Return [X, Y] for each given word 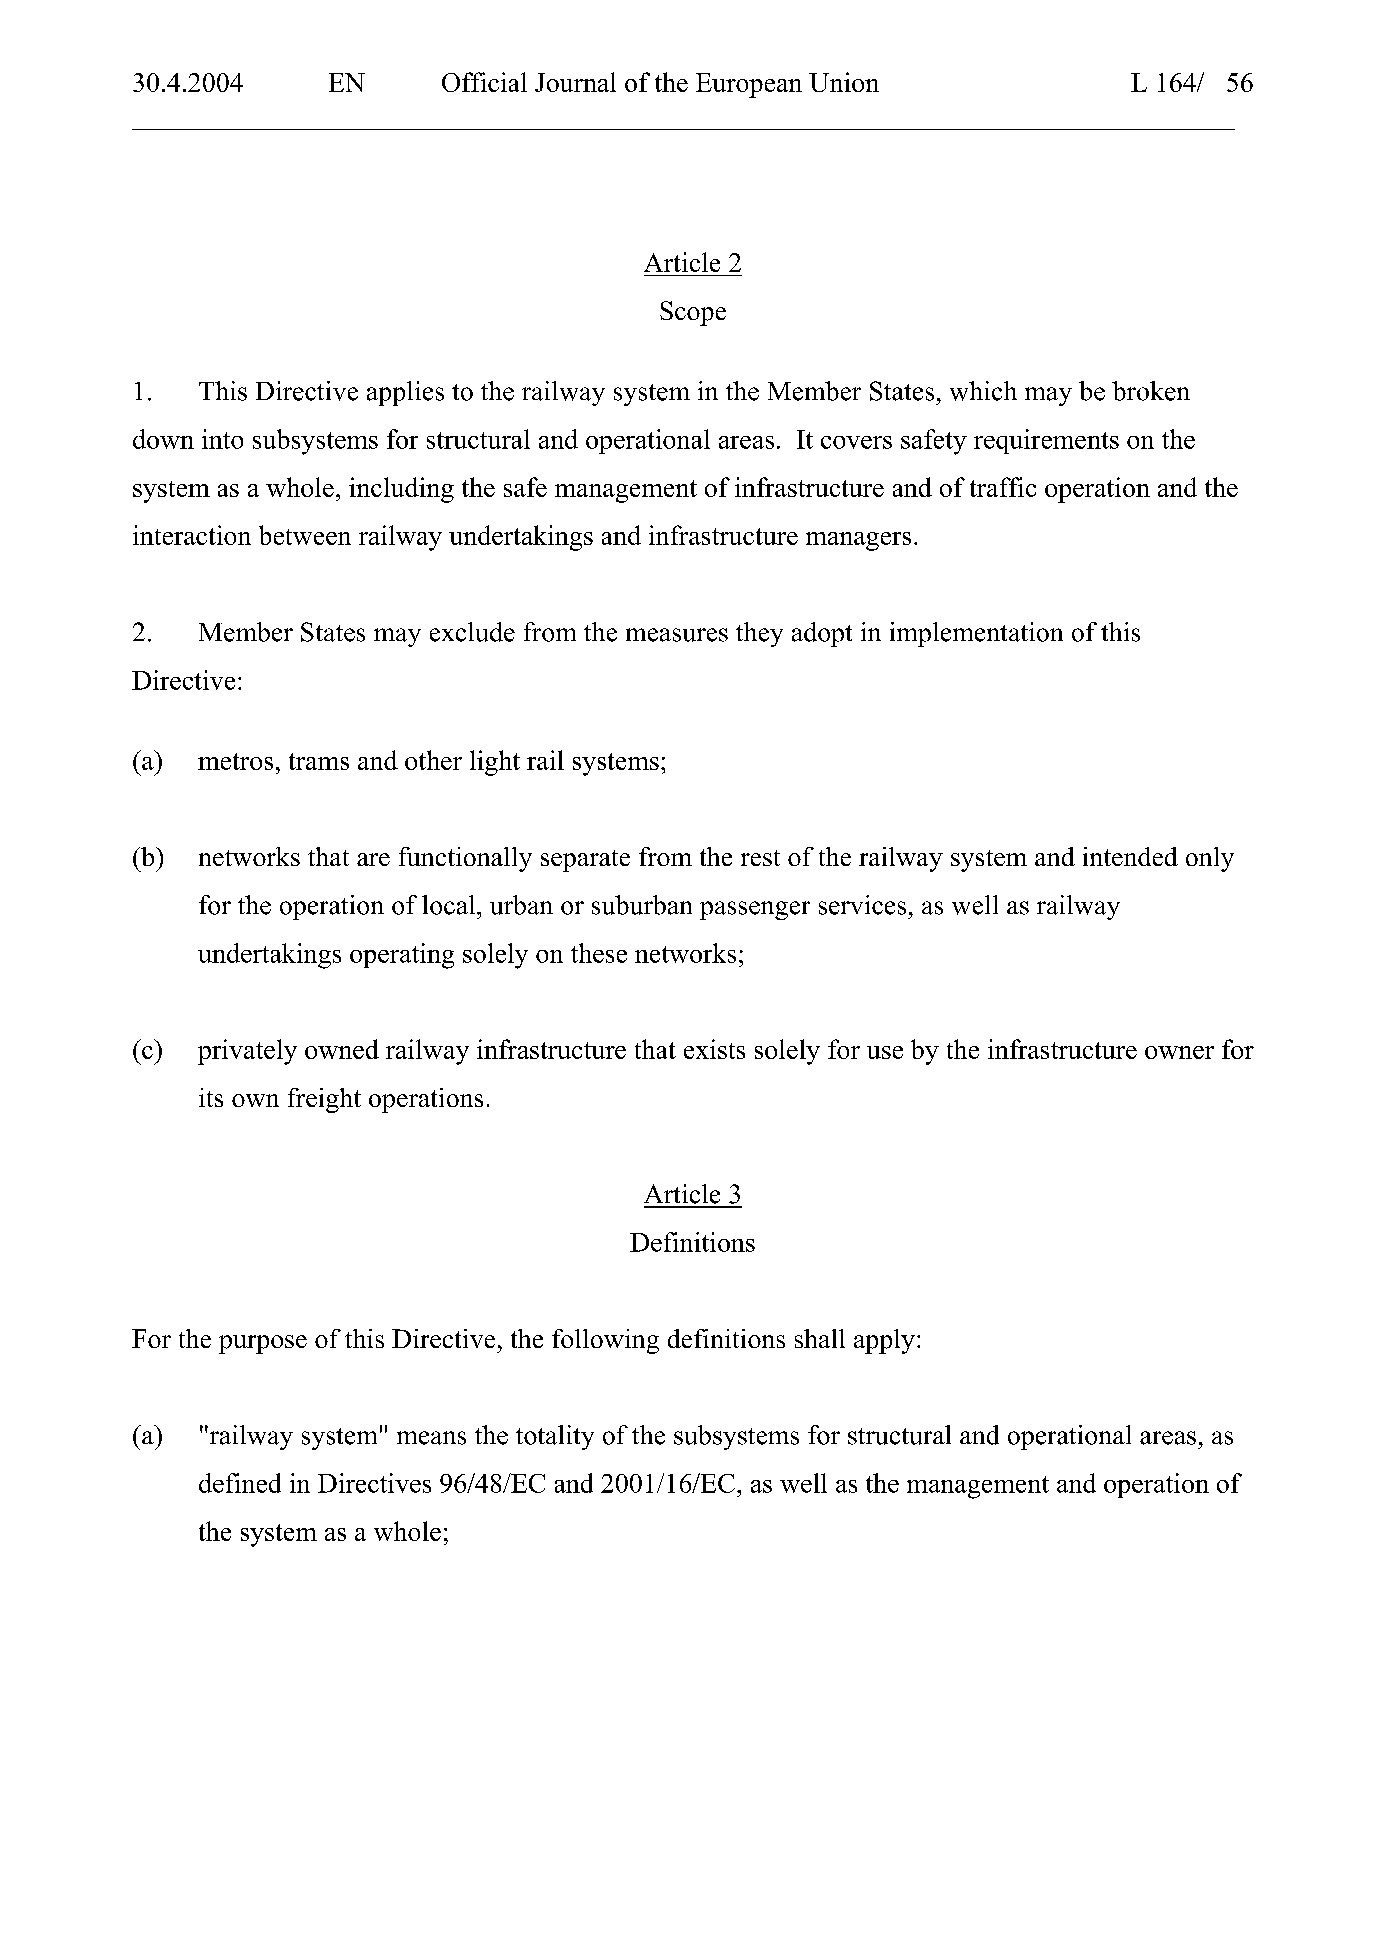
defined [240, 1483]
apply [884, 1341]
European [749, 85]
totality [555, 1437]
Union [844, 82]
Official [484, 82]
